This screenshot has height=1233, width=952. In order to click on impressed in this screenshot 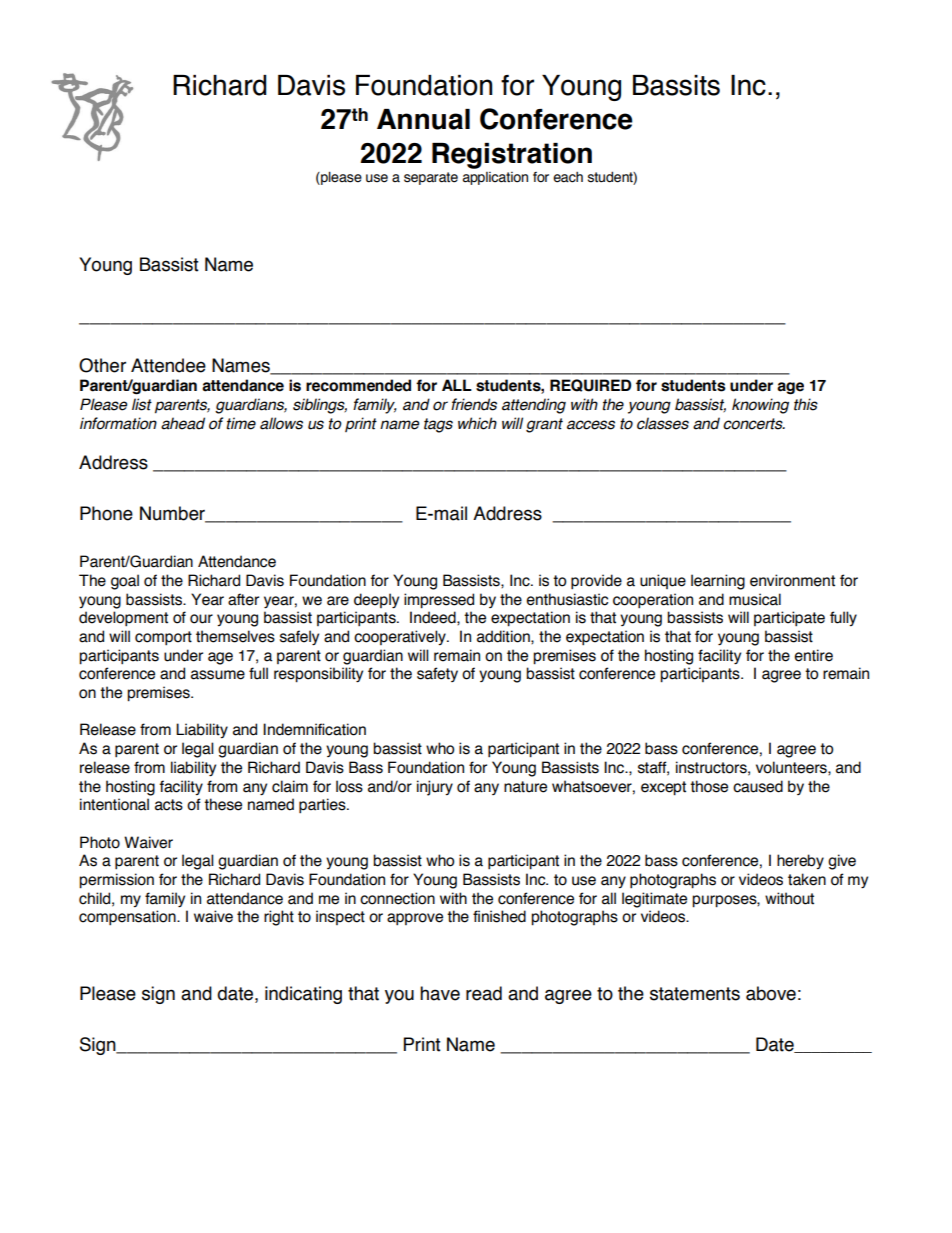, I will do `click(439, 601)`.
